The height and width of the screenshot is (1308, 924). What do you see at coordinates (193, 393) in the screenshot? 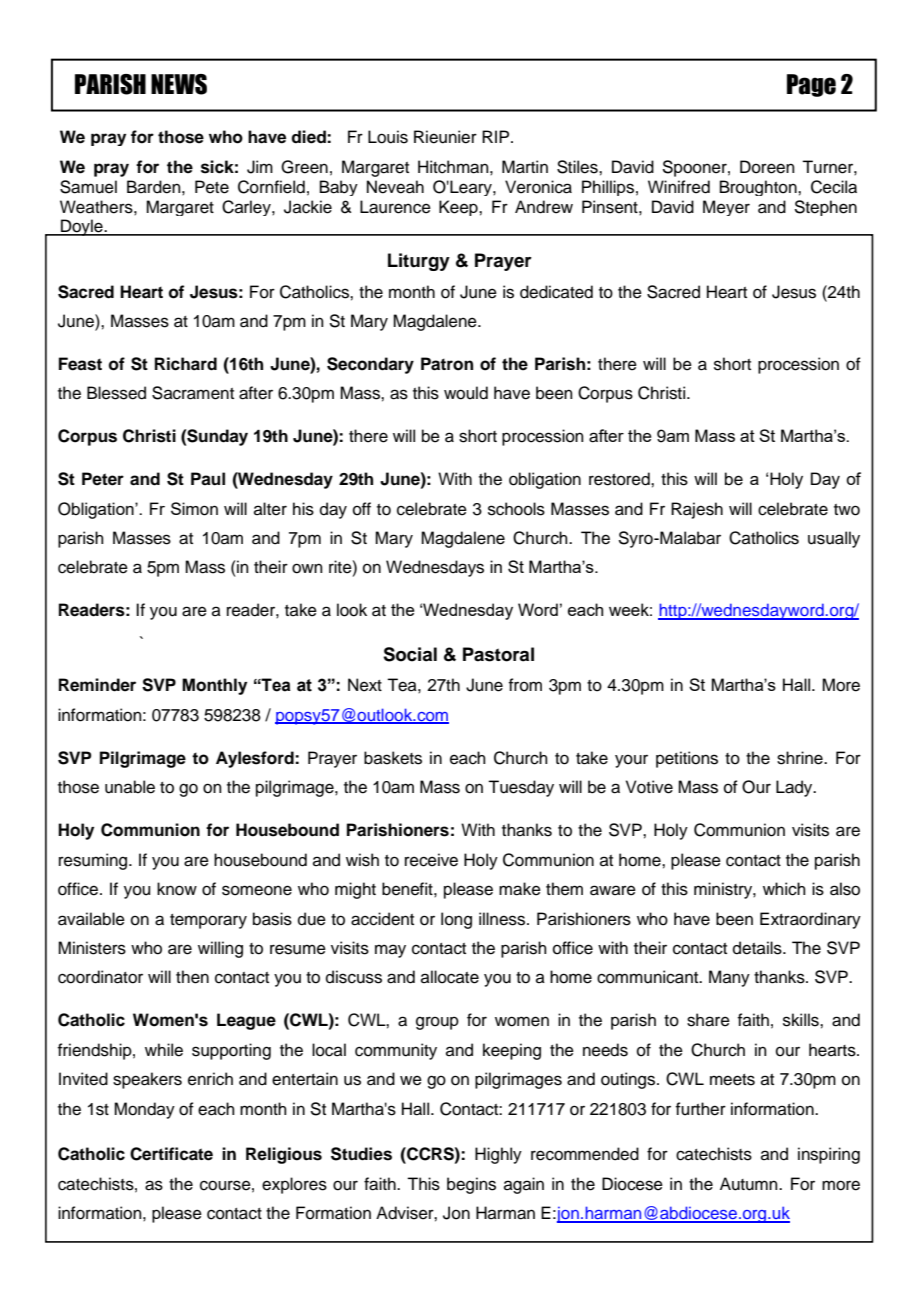
I see `Sacrament` at bounding box center [193, 393].
